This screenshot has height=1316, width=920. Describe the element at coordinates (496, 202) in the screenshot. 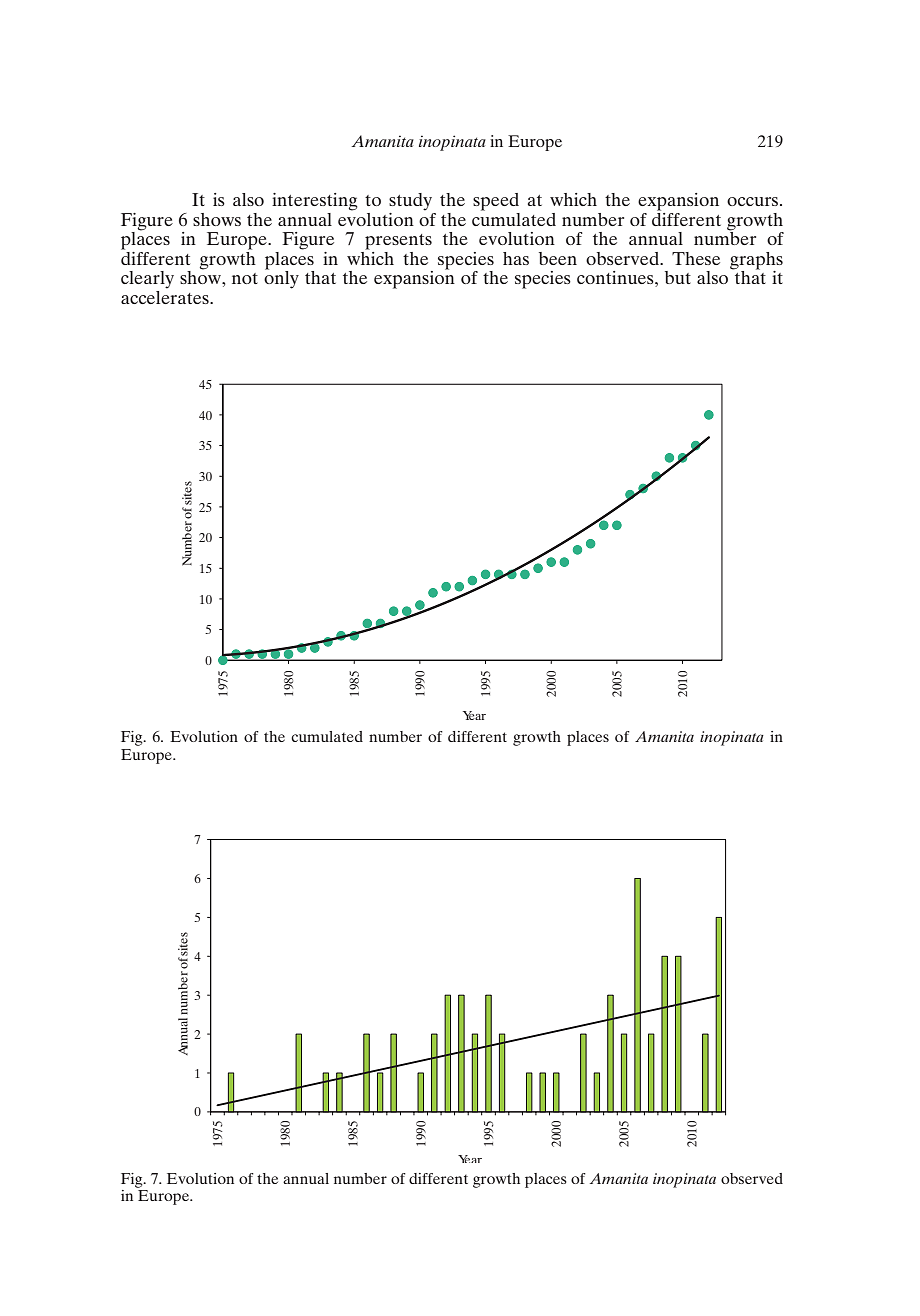

I see `speed` at that location.
